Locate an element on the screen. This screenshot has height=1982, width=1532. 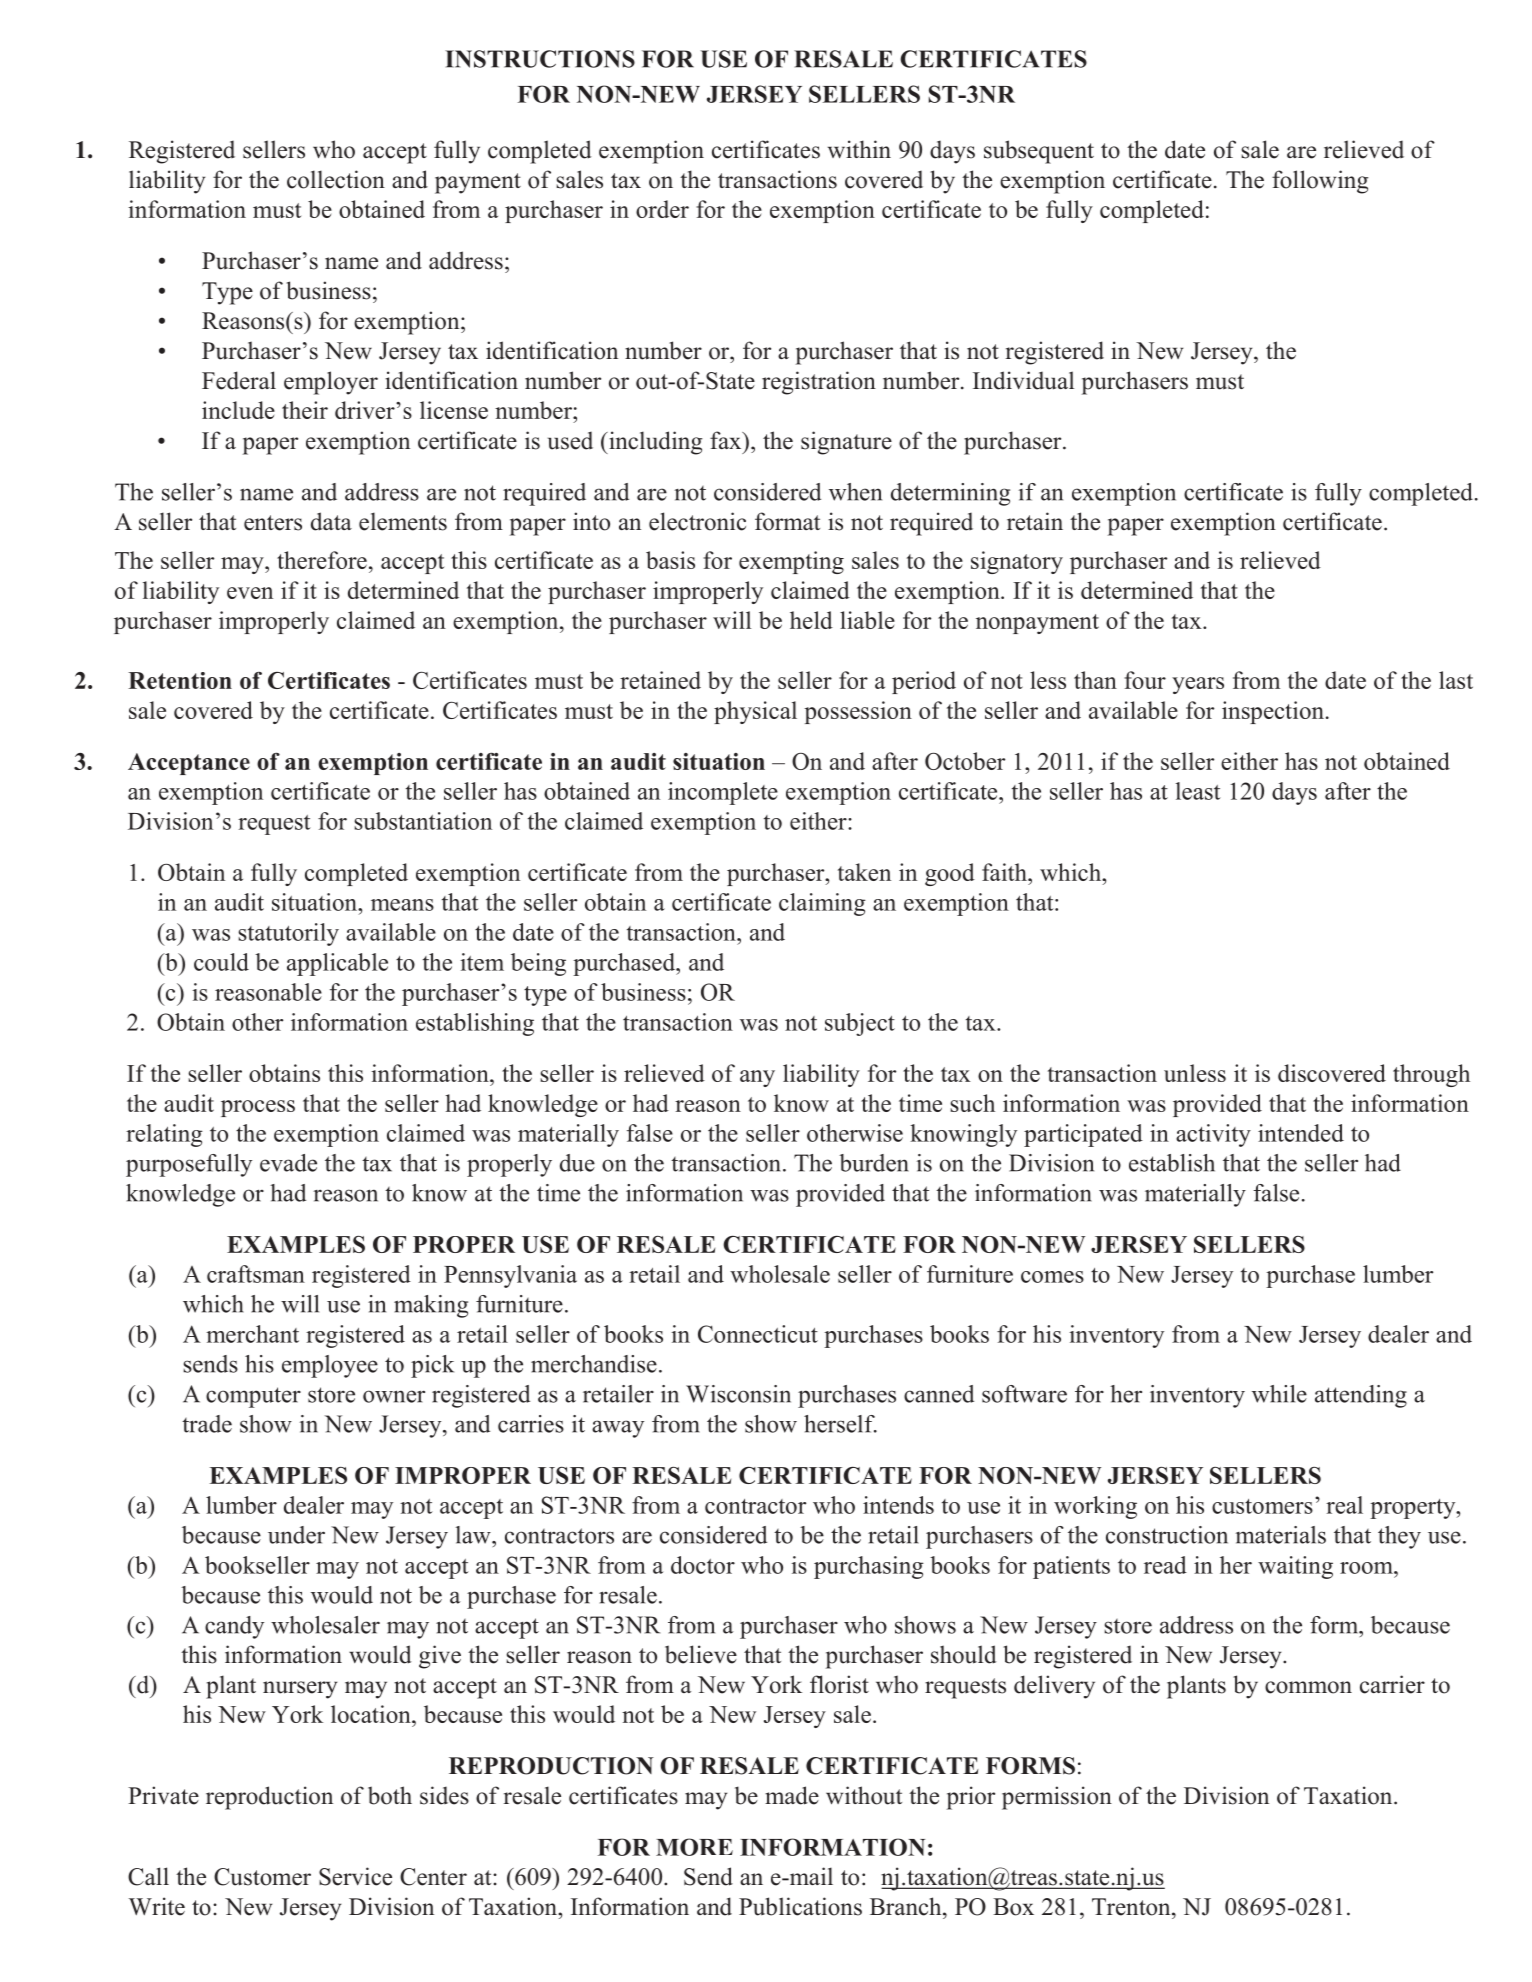
collection is located at coordinates (336, 179).
